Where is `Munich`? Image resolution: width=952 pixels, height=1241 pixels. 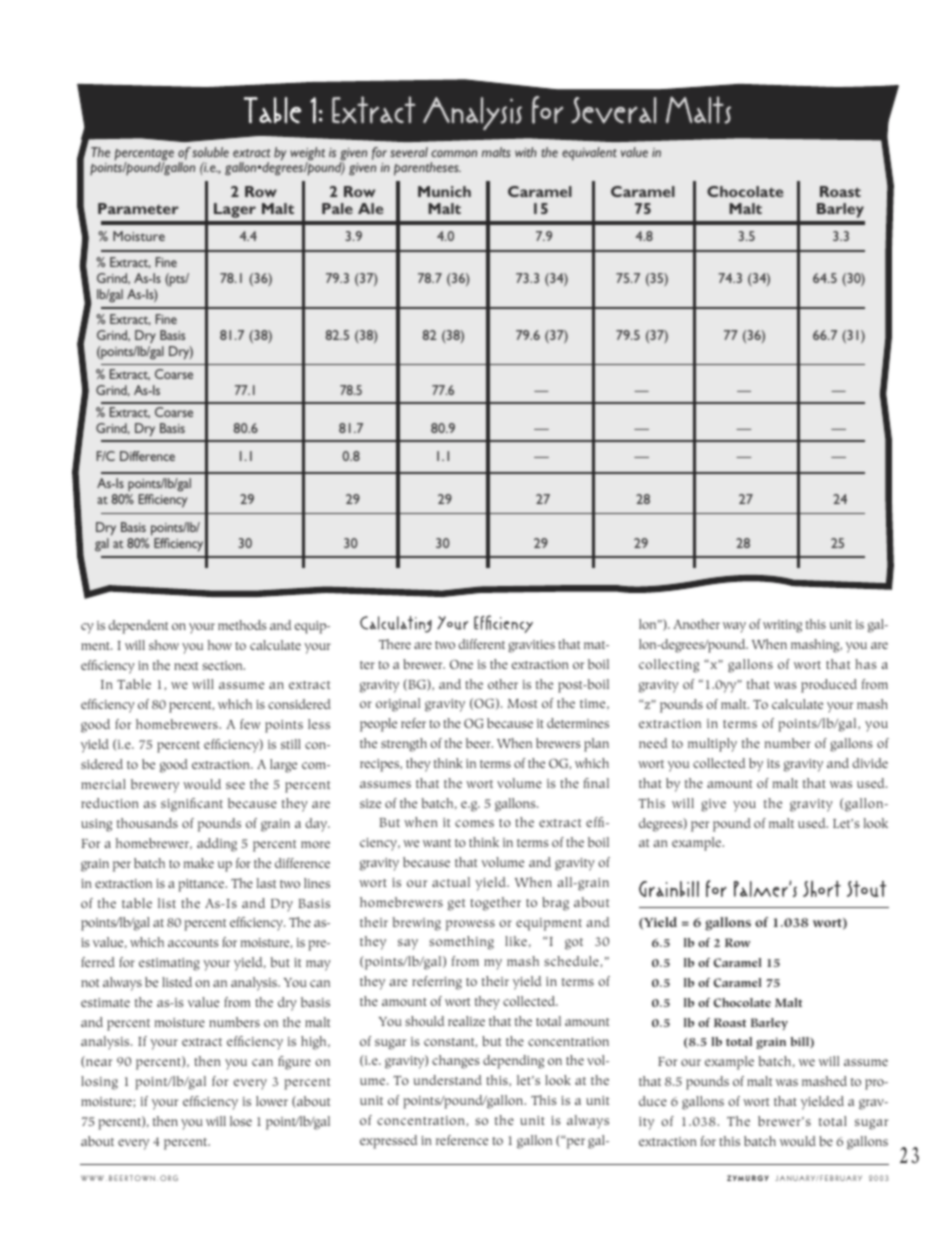
Munich is located at coordinates (444, 191).
